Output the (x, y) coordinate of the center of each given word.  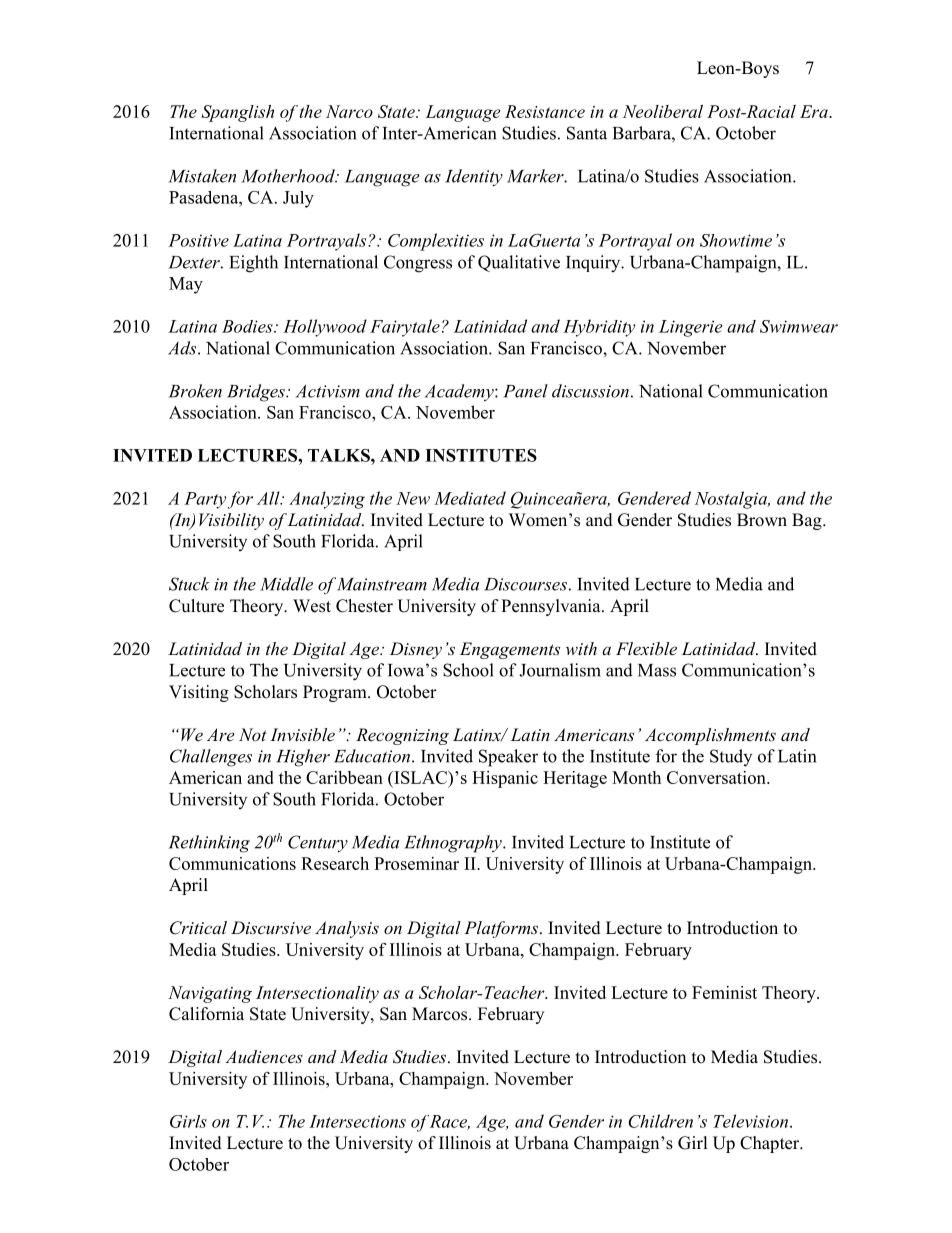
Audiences (264, 1056)
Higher (303, 758)
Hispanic (505, 779)
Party (205, 500)
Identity (474, 178)
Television (750, 1121)
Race (450, 1122)
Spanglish (237, 113)
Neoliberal (663, 111)
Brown (762, 520)
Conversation (717, 777)
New (413, 498)
